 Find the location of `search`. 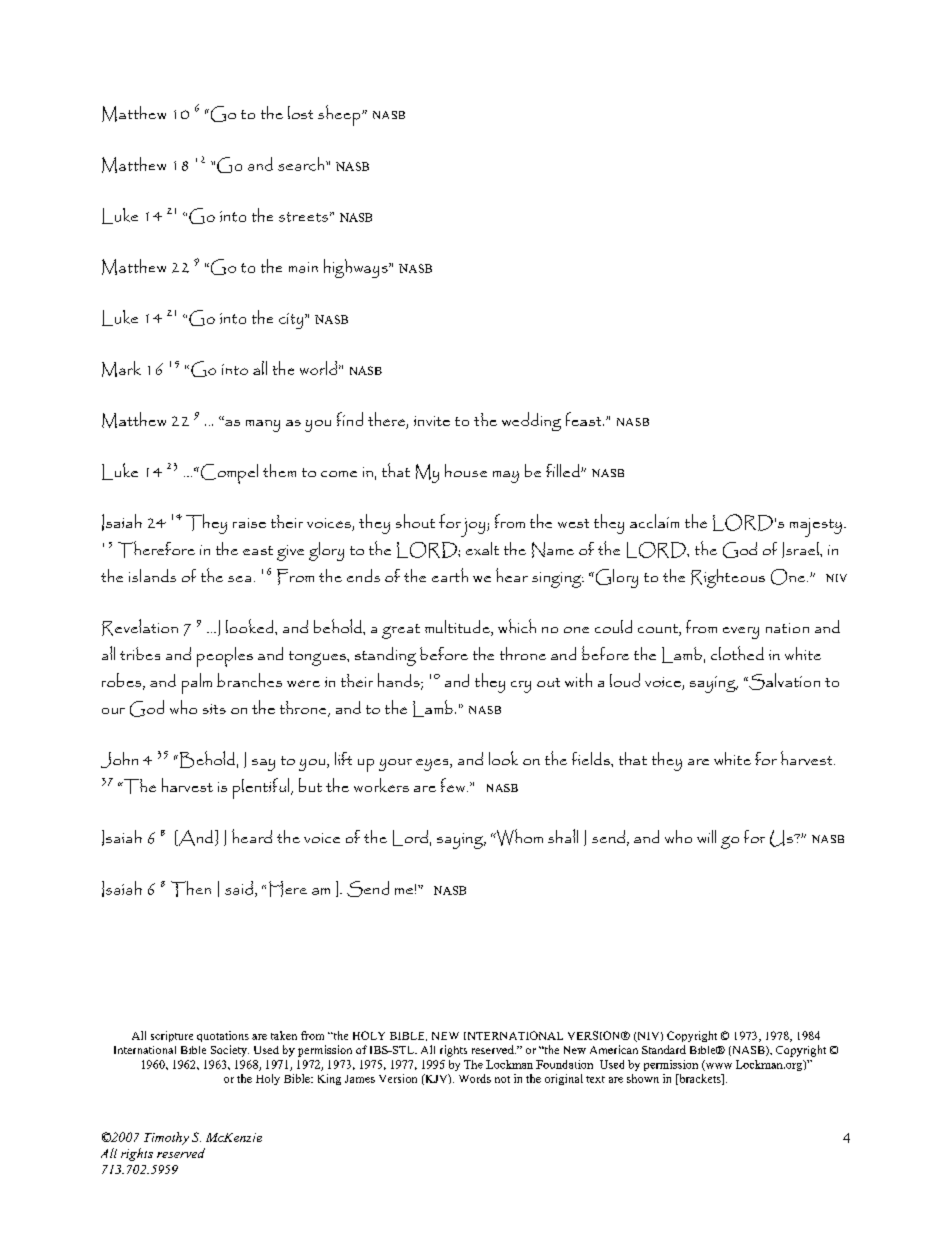

search is located at coordinates (302, 164).
